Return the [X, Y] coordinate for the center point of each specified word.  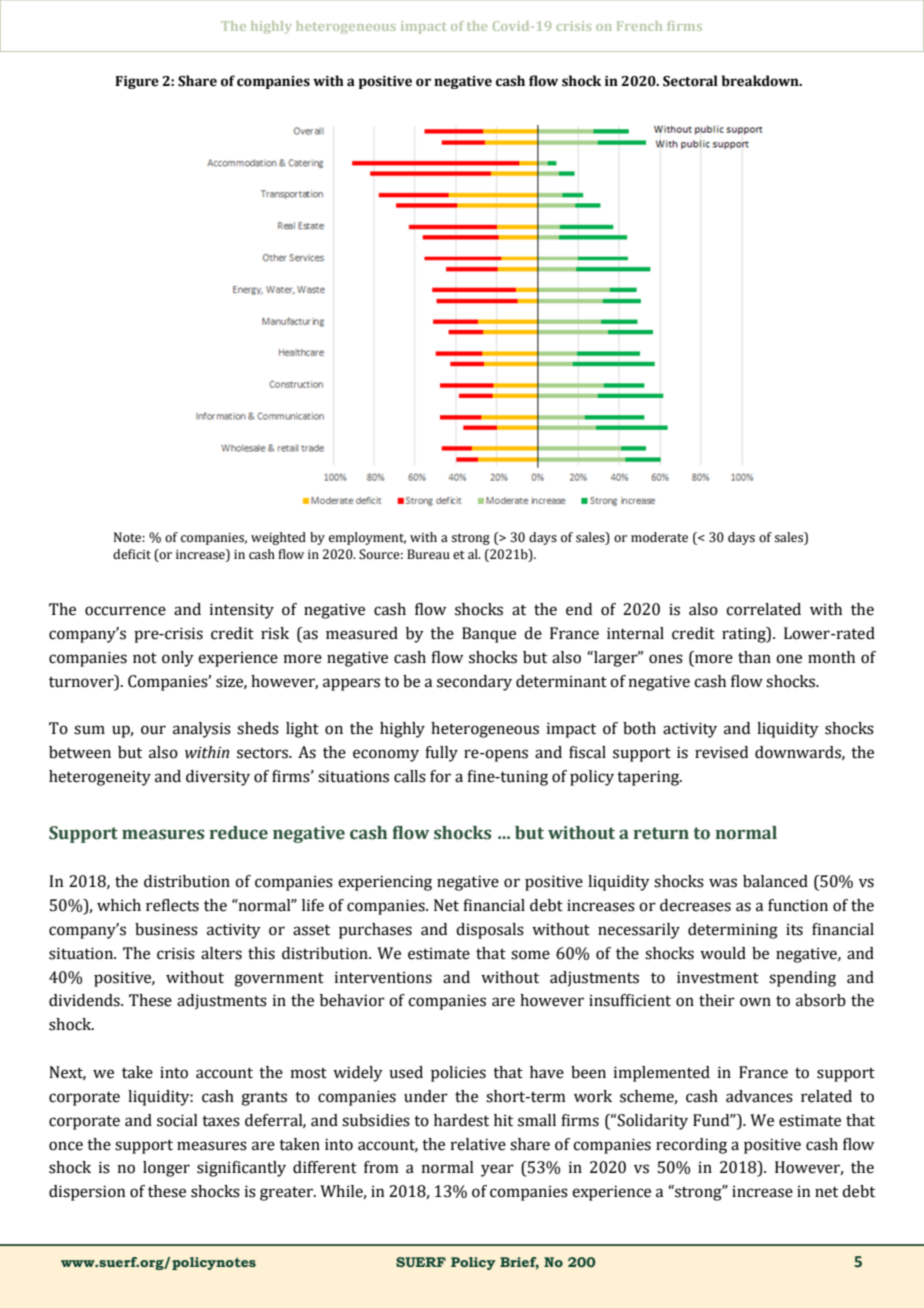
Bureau [428, 554]
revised [721, 752]
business [166, 929]
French [639, 26]
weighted [278, 538]
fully [441, 754]
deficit [132, 554]
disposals [490, 931]
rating [745, 635]
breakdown [761, 81]
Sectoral [690, 81]
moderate [659, 537]
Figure [137, 82]
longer [166, 1169]
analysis [202, 730]
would [723, 953]
